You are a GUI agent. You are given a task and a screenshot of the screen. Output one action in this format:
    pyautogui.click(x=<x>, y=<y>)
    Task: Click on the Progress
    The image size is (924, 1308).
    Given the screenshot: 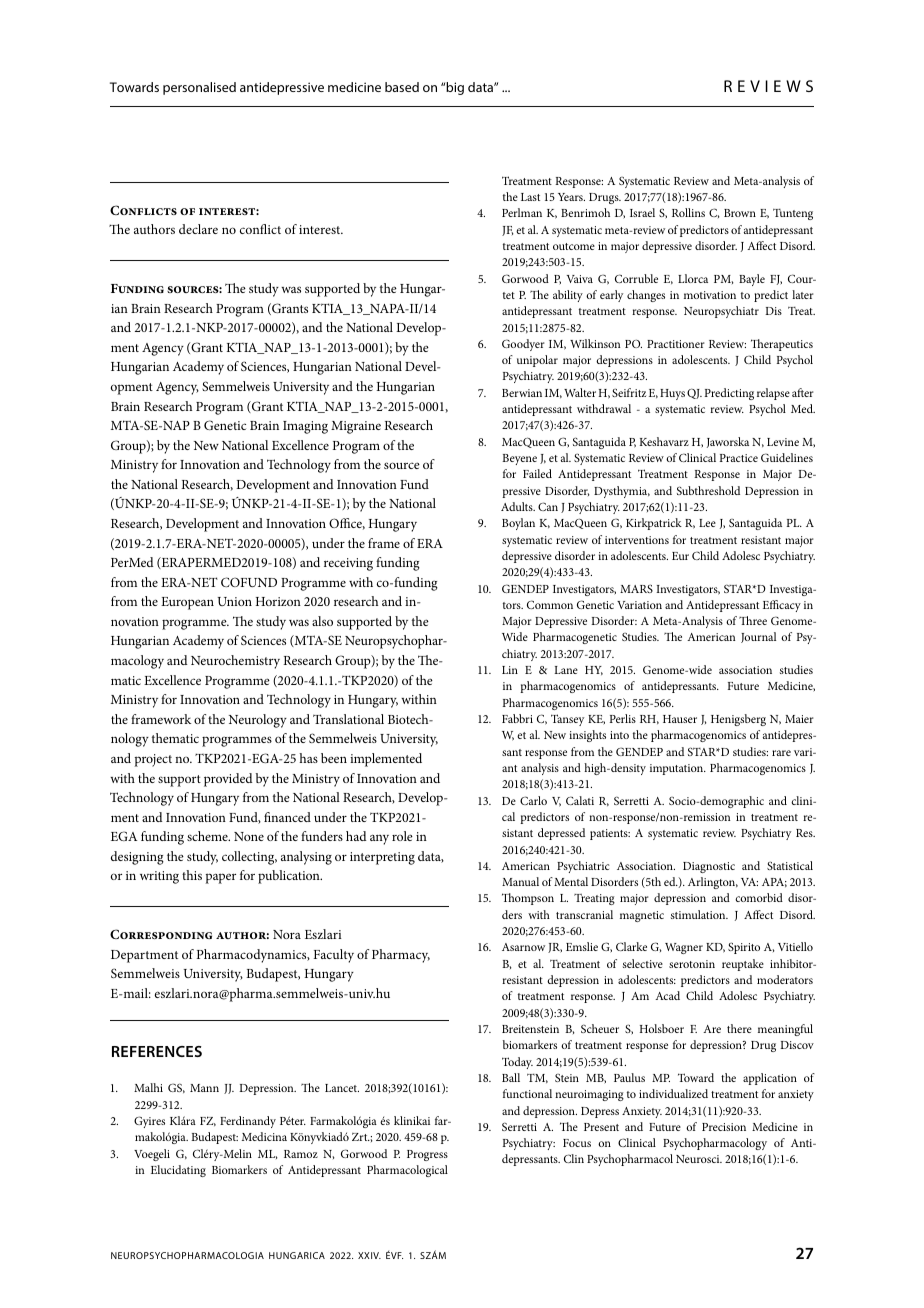 What is the action you would take?
    pyautogui.click(x=427, y=1155)
